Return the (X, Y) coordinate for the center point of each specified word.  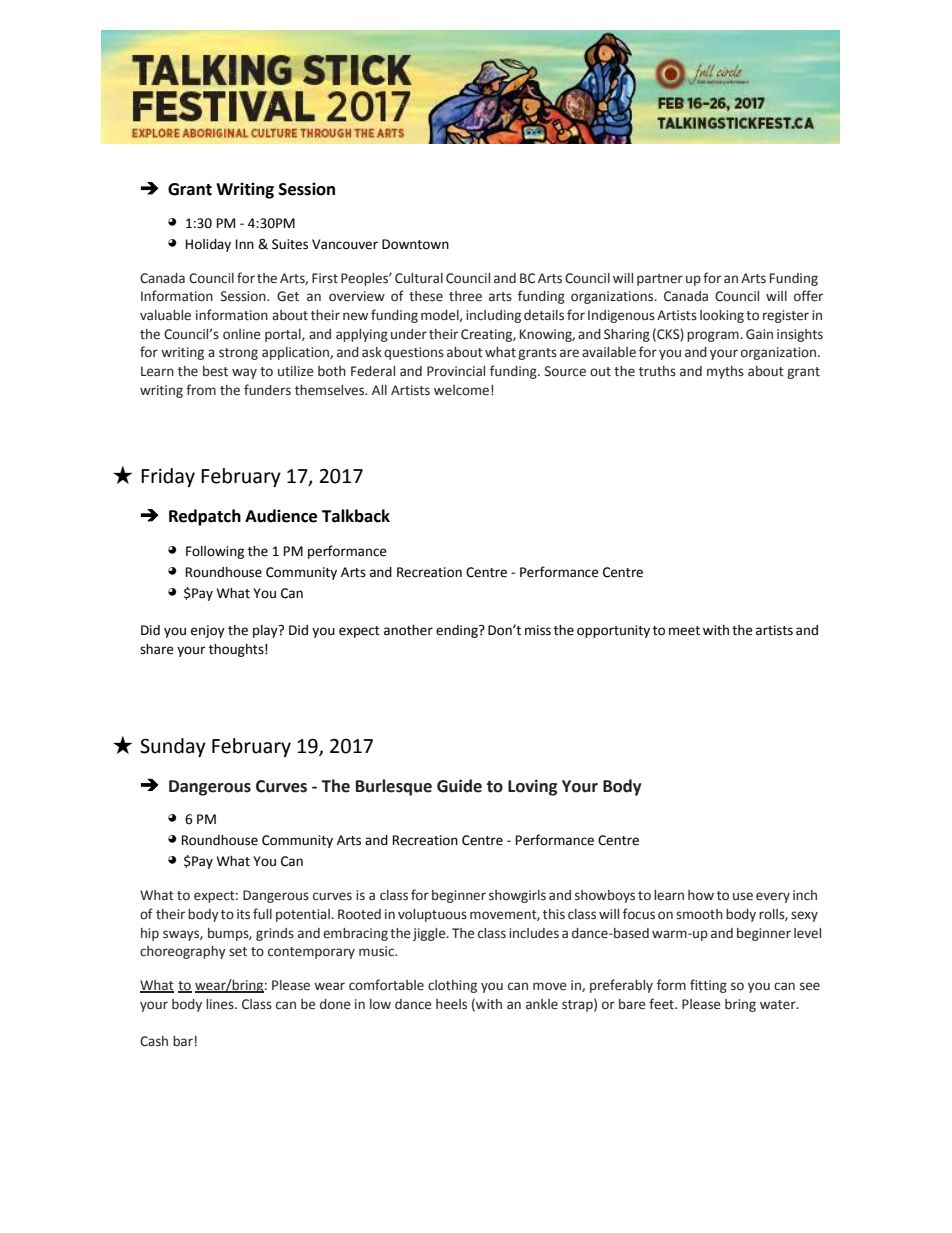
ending (458, 631)
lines (221, 1004)
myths (725, 372)
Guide (459, 786)
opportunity (613, 631)
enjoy (208, 631)
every (773, 897)
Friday (168, 477)
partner (660, 280)
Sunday (173, 747)
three (465, 296)
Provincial (456, 371)
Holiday (208, 245)
